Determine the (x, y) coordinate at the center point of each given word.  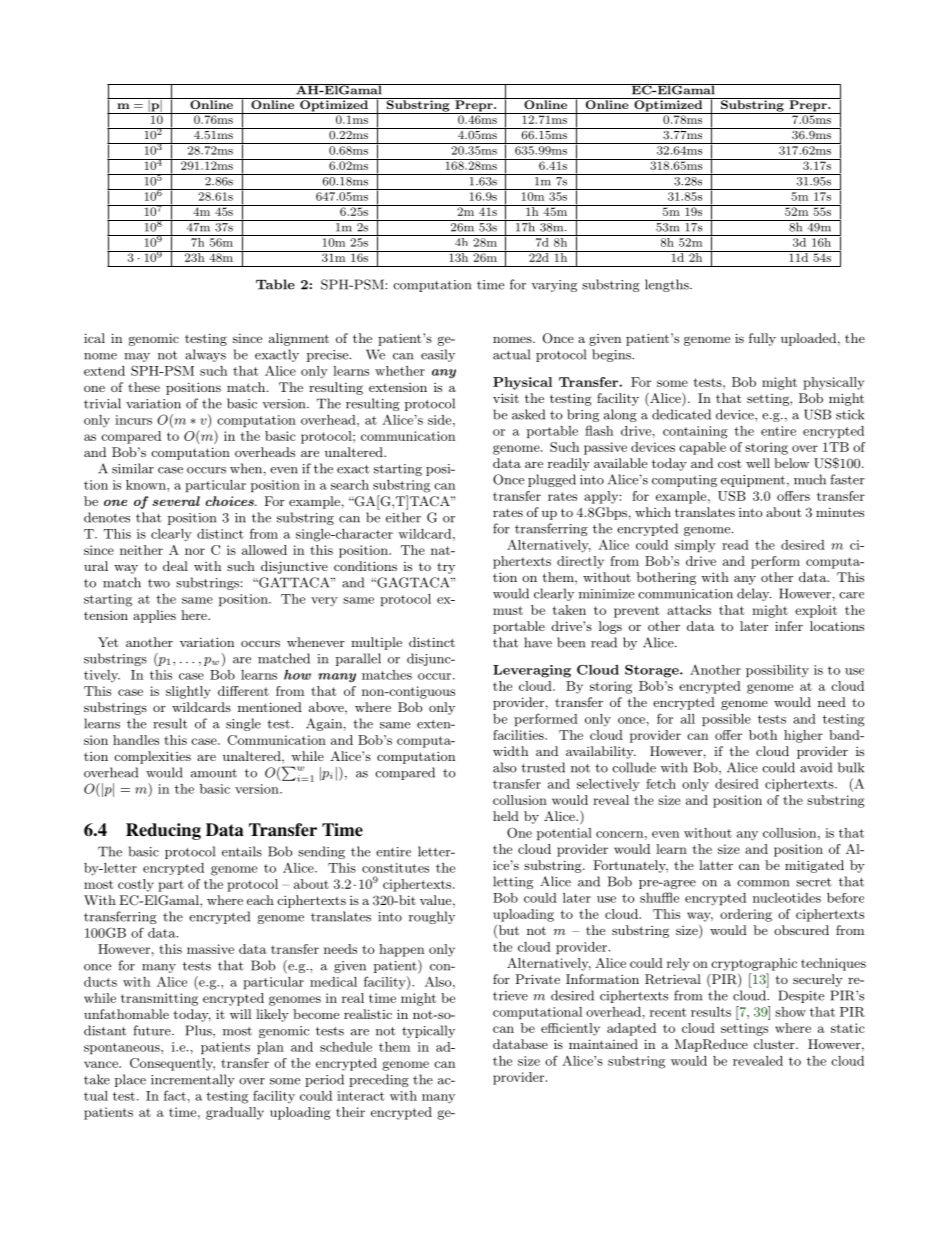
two (159, 583)
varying (554, 286)
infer (789, 626)
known (147, 485)
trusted (543, 767)
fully (762, 339)
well (758, 463)
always (205, 355)
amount (214, 773)
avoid (816, 767)
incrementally (193, 1080)
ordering (746, 915)
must (508, 610)
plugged (552, 480)
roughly (432, 917)
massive (210, 949)
